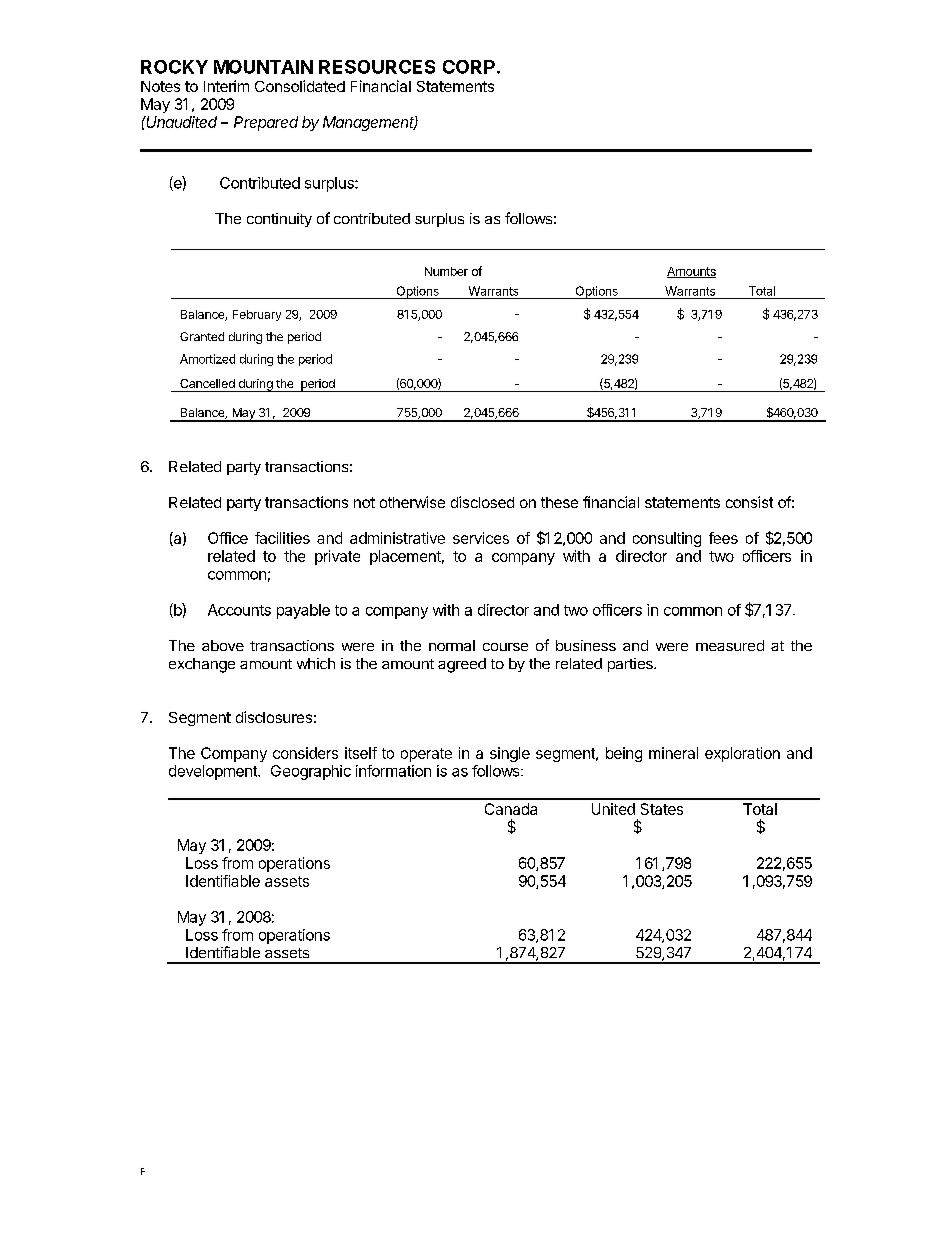 The image size is (952, 1233). Describe the element at coordinates (377, 67) in the image. I see `RESOURCES` at that location.
